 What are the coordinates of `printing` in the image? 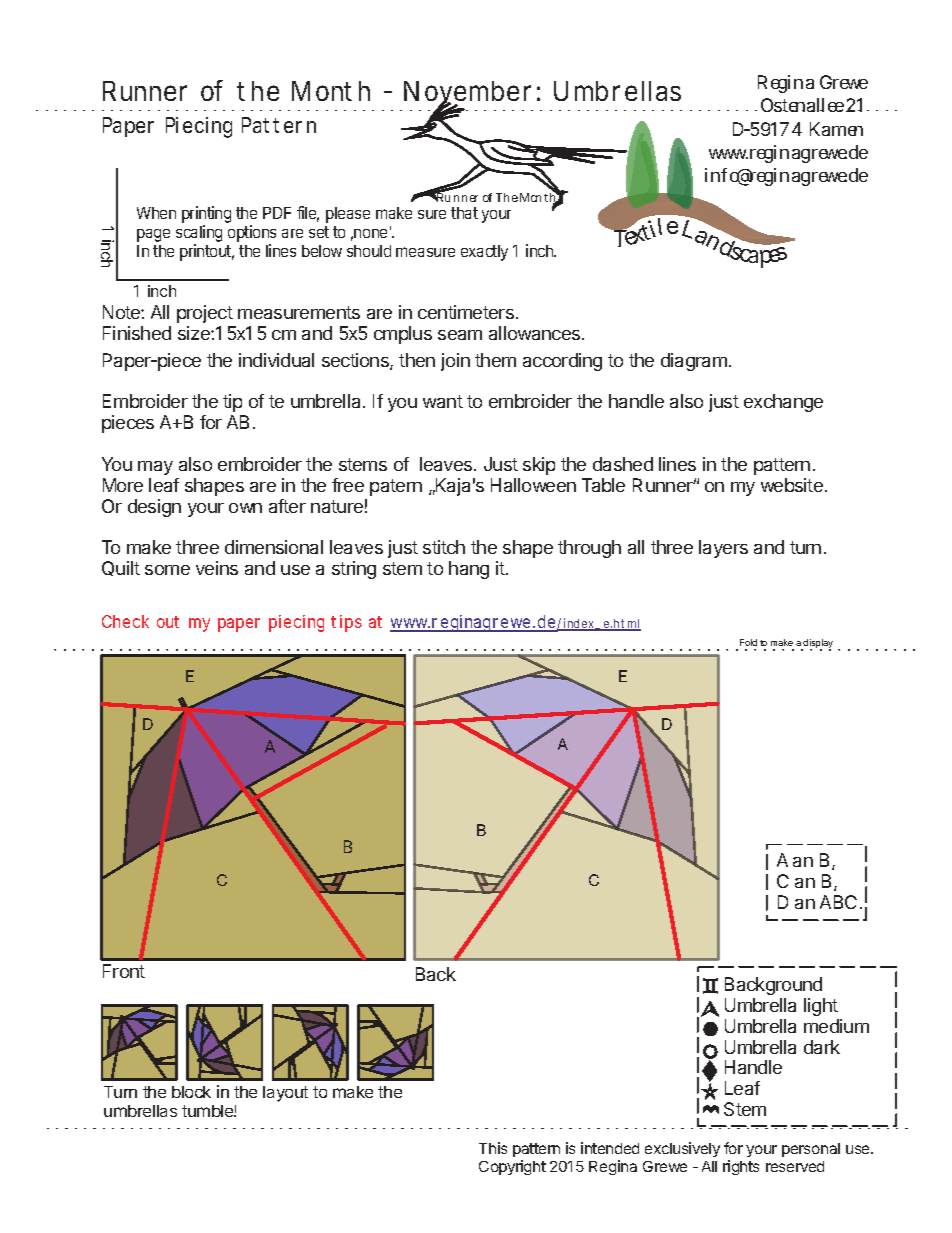 It's located at (206, 216).
